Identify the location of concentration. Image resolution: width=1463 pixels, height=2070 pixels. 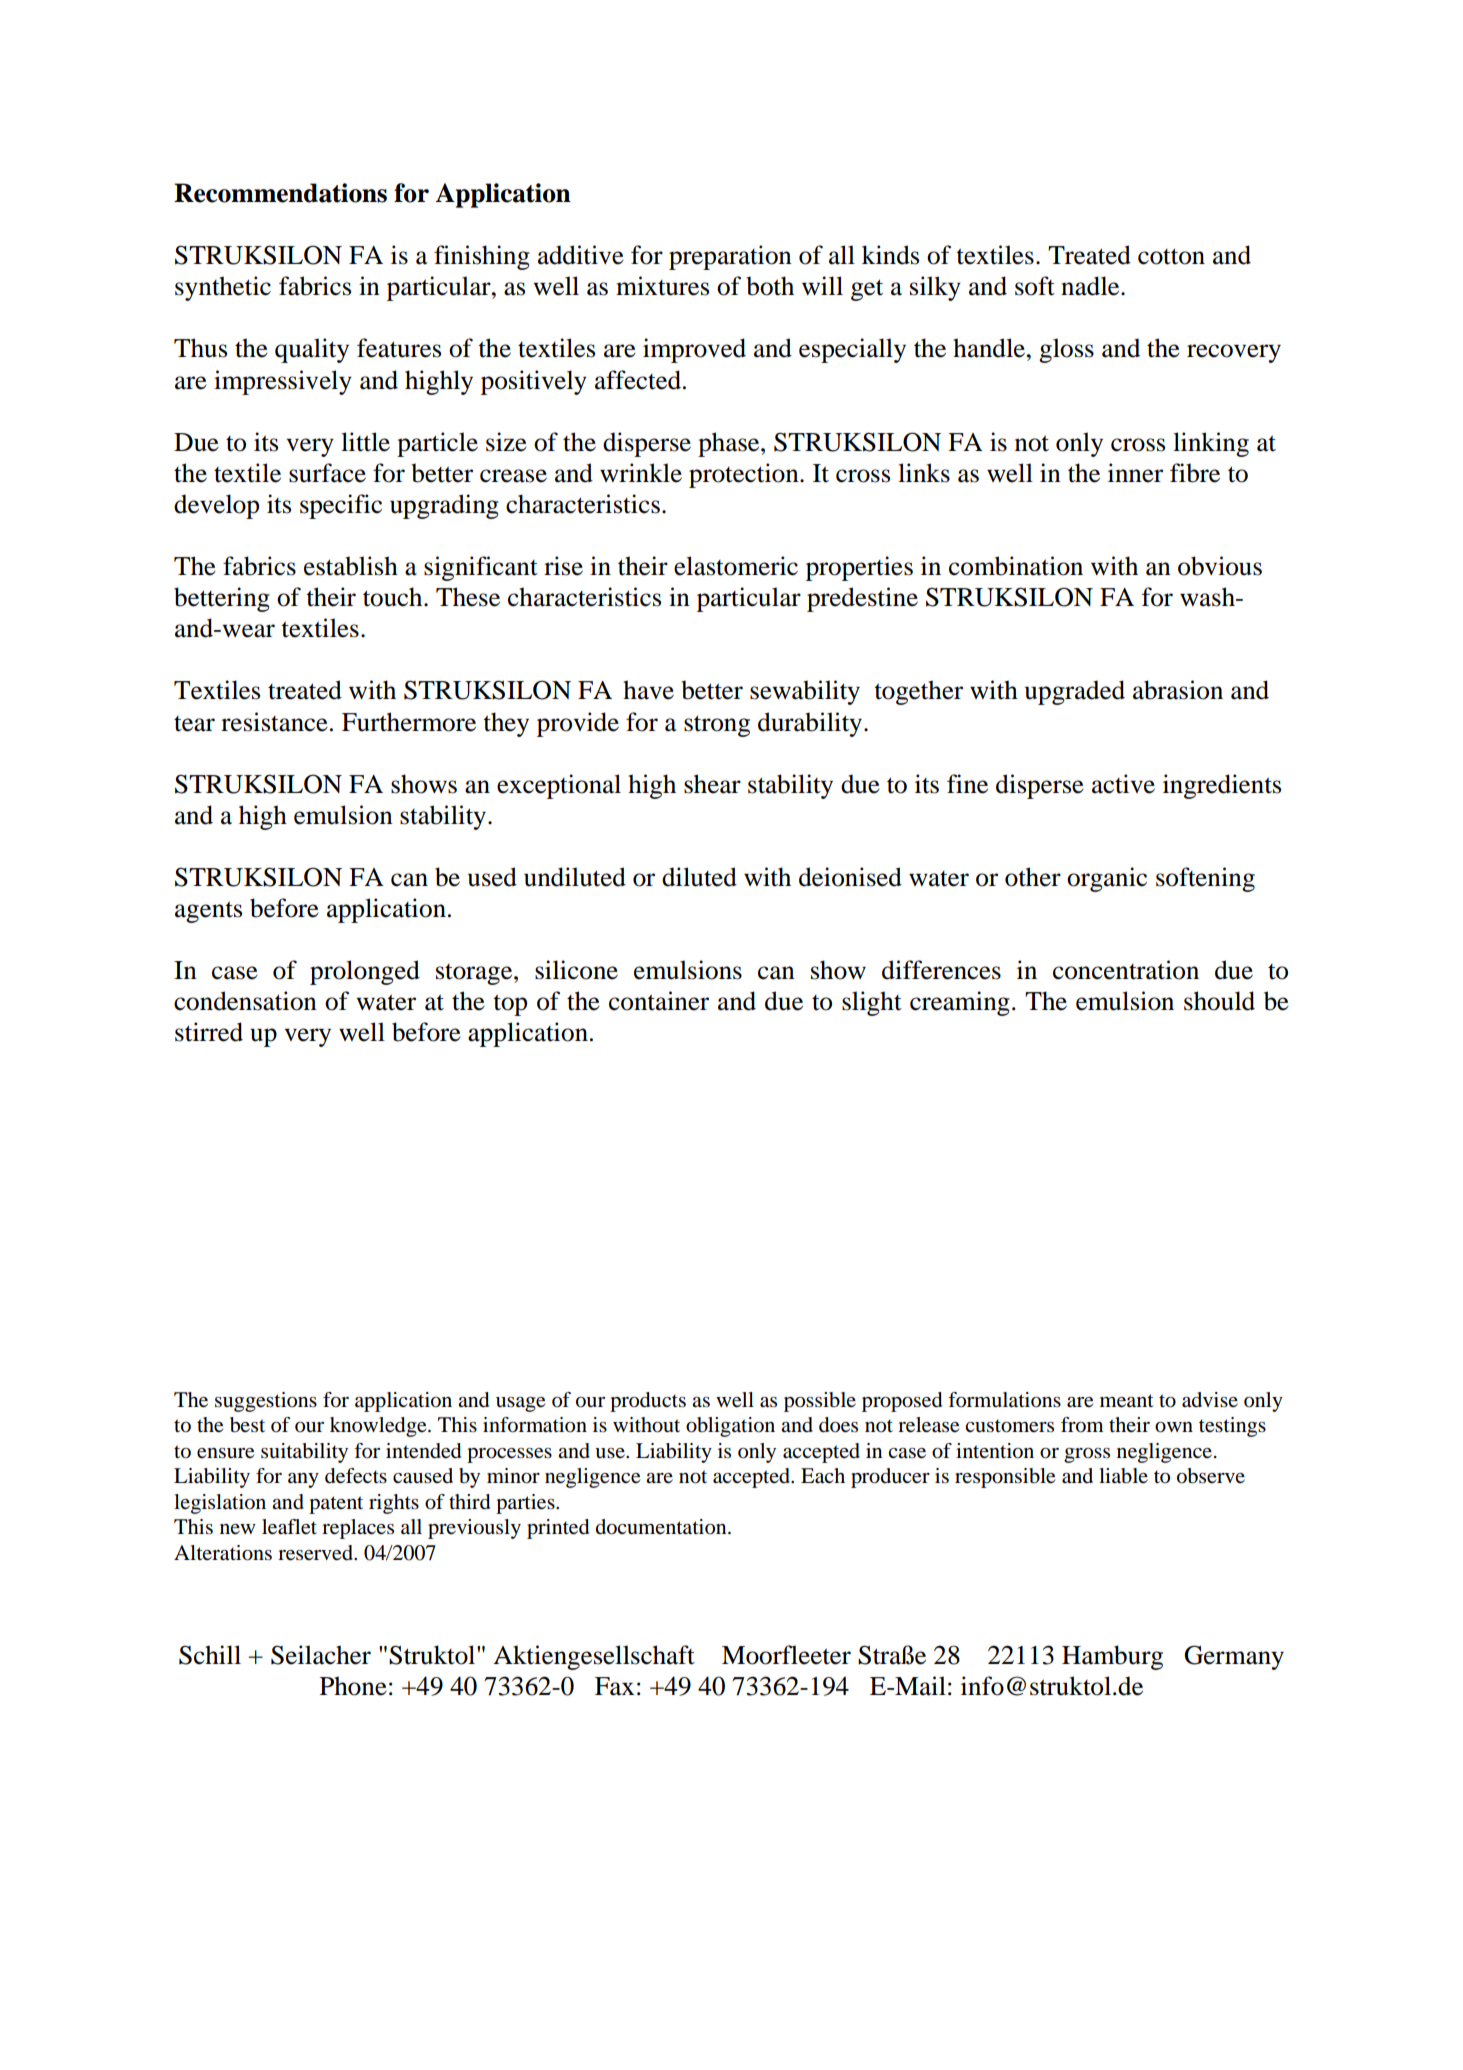
(1126, 970).
